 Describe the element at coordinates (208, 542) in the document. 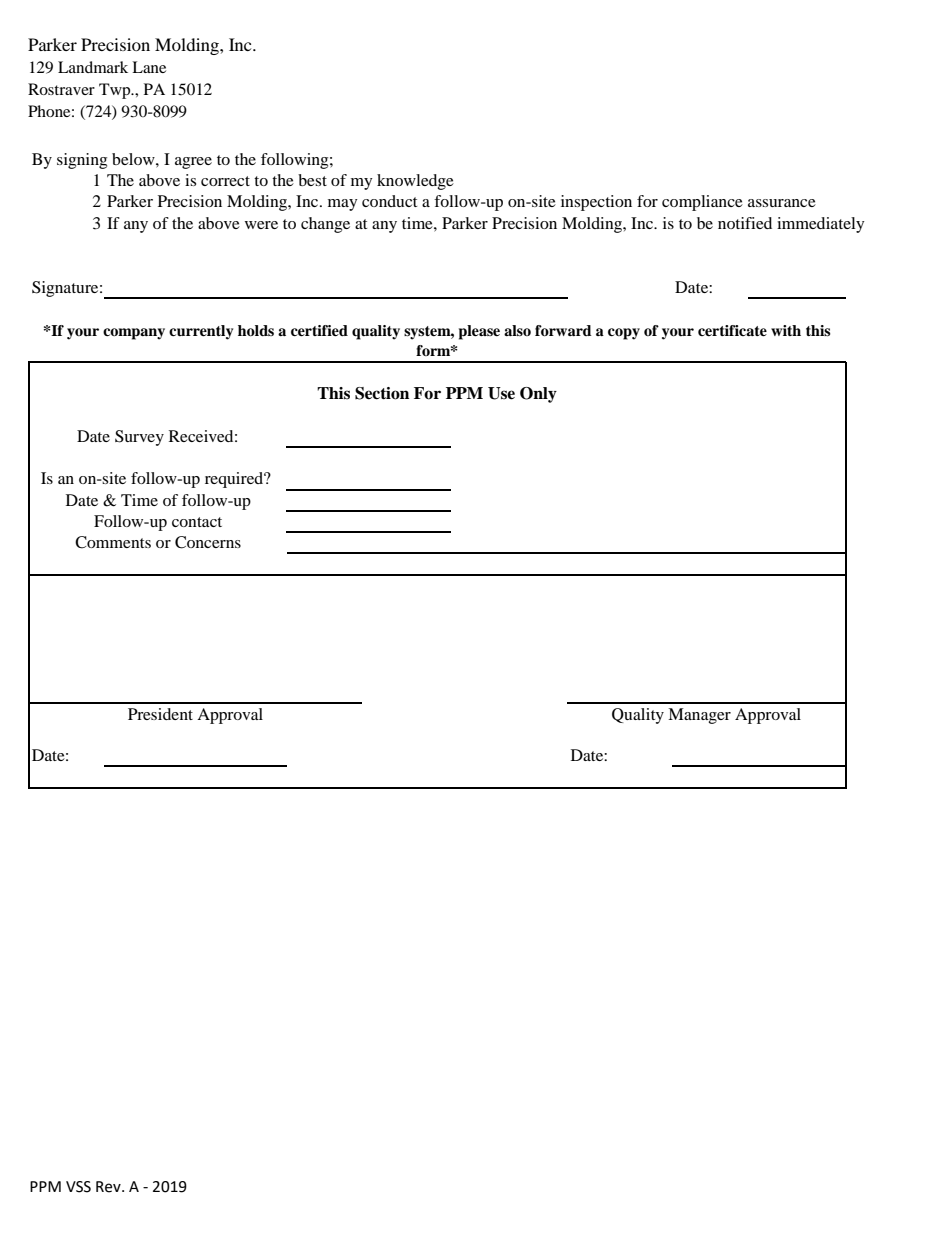

I see `Concerns` at that location.
